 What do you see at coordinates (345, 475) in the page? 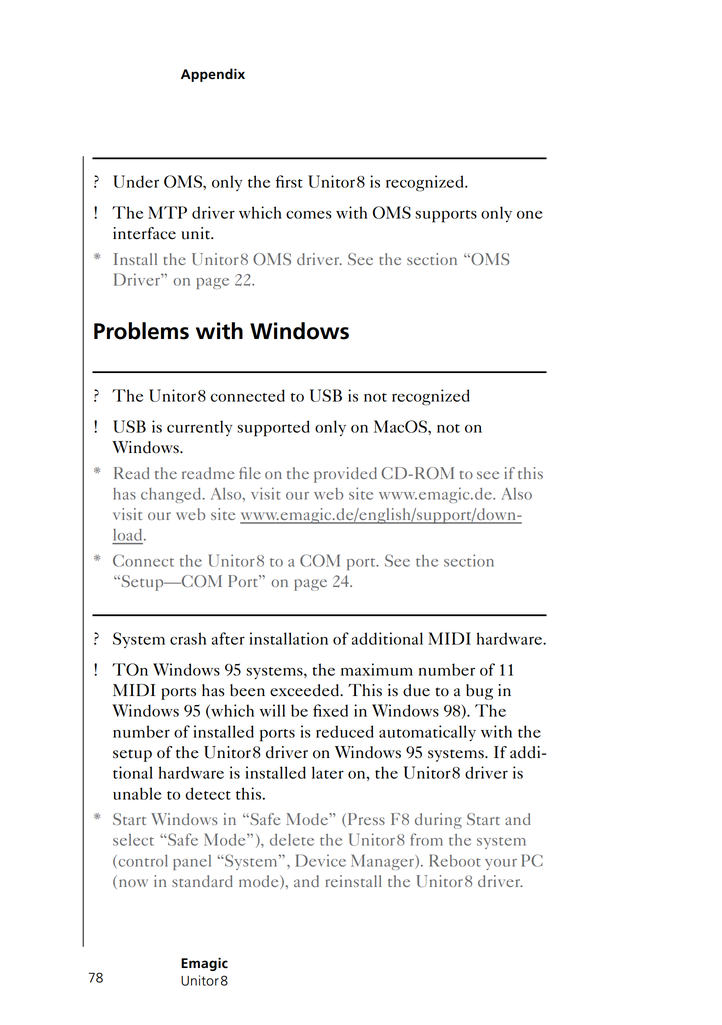
I see `provided` at bounding box center [345, 475].
